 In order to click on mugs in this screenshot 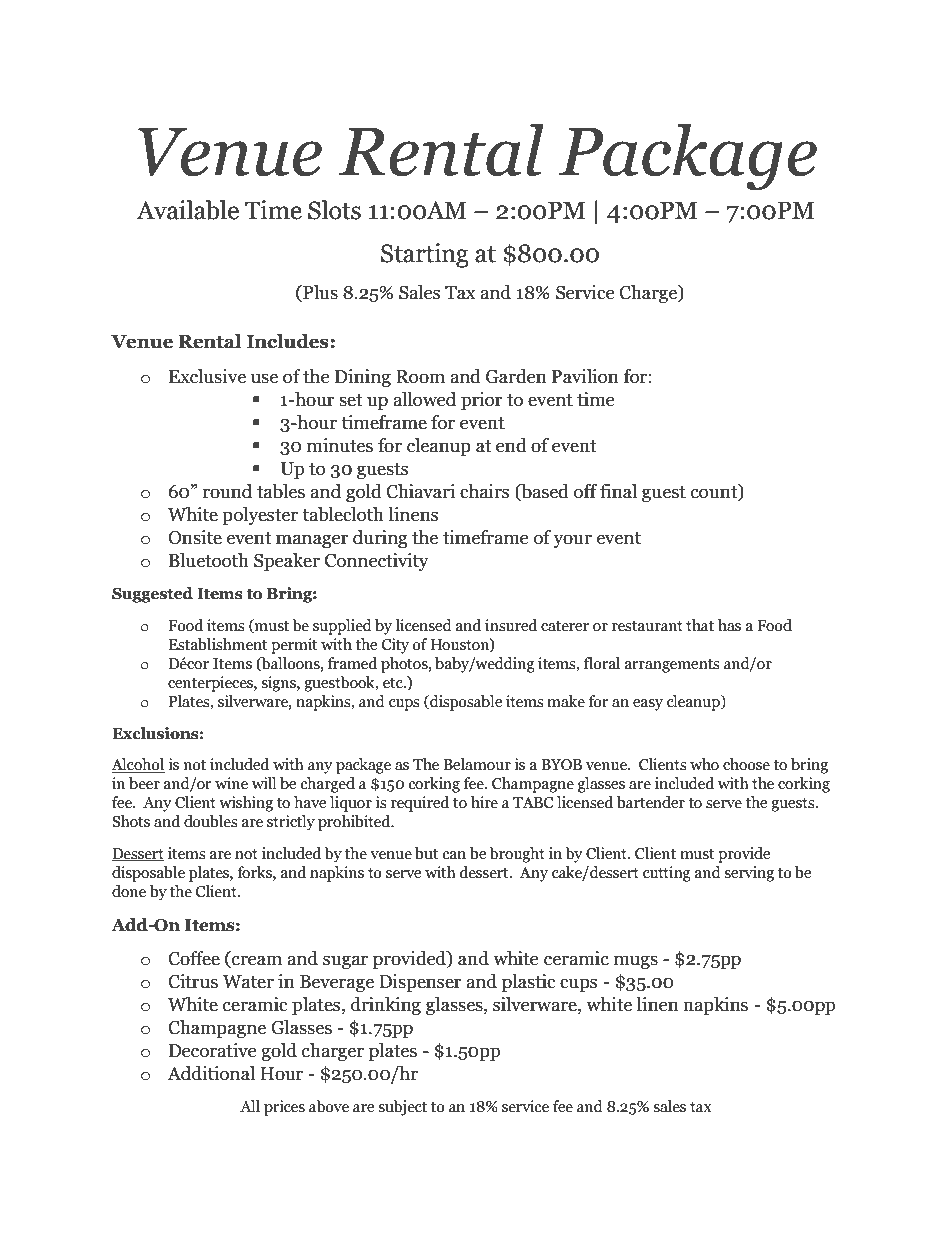, I will do `click(636, 962)`.
